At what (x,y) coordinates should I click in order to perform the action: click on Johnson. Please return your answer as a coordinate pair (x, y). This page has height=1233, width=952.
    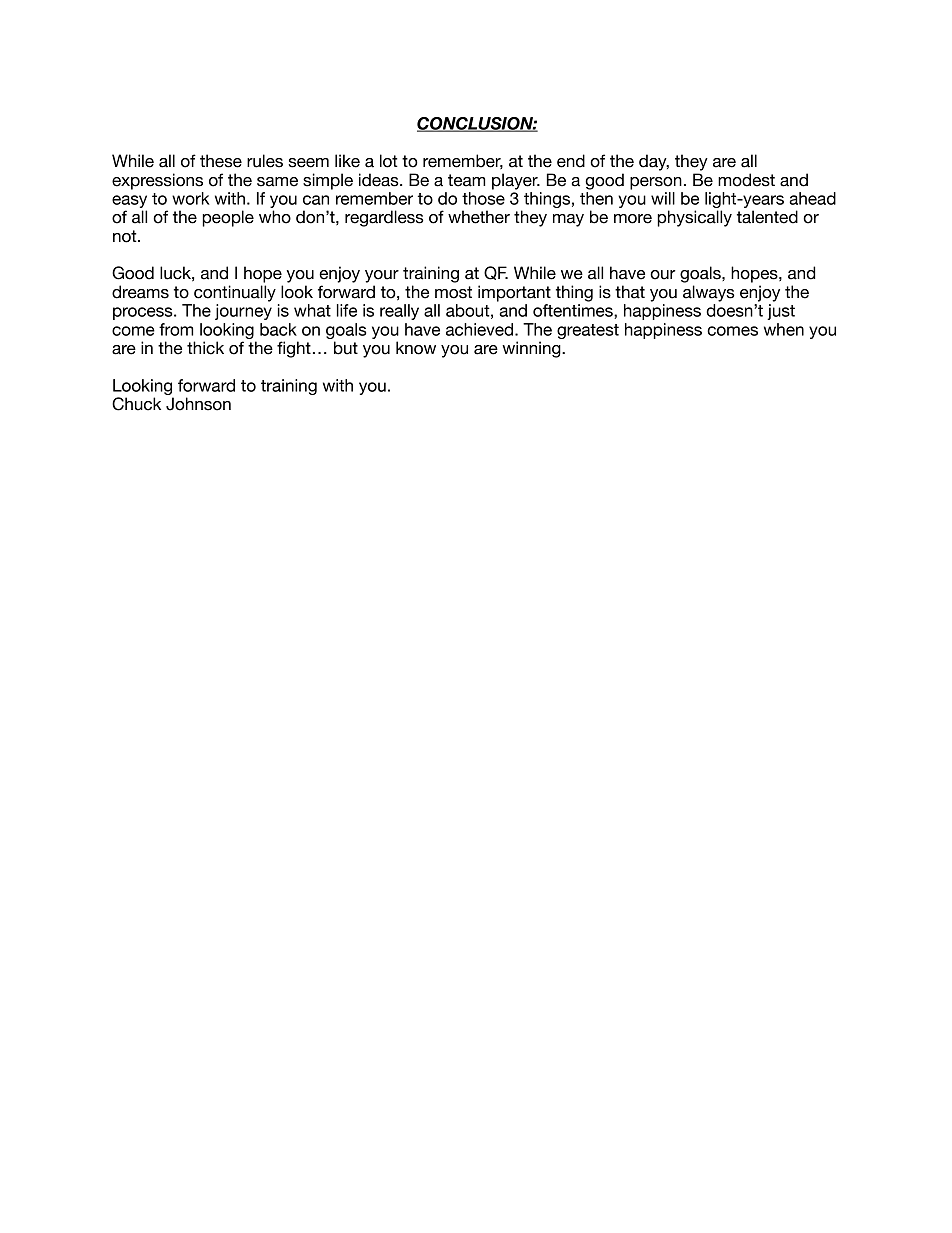
    Looking at the image, I should click on (198, 404).
